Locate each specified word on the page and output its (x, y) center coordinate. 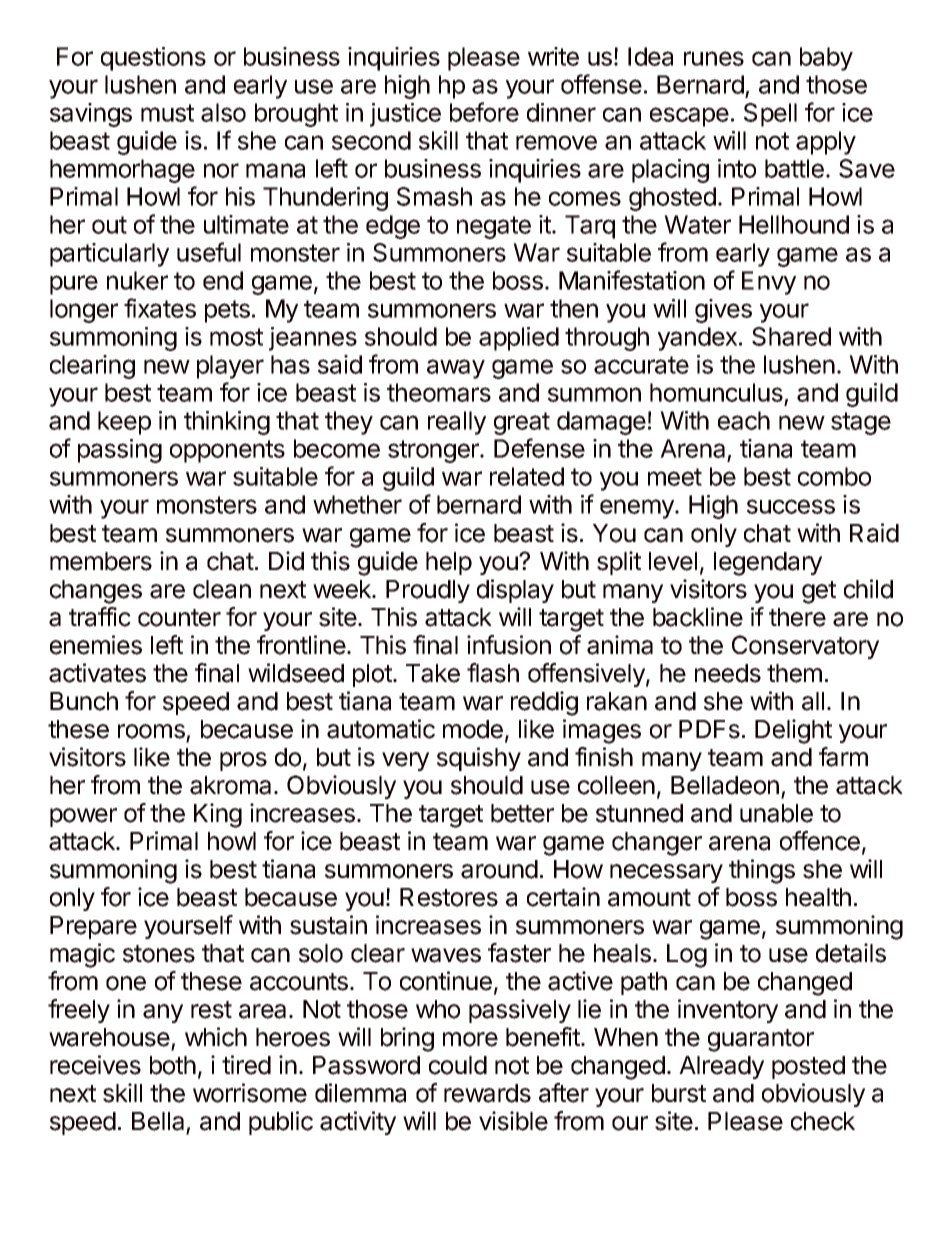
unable (776, 813)
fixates (160, 308)
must (167, 113)
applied (519, 339)
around (499, 869)
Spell (770, 115)
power (83, 817)
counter (179, 618)
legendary (768, 564)
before (484, 112)
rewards (487, 1093)
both (173, 1065)
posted (808, 1067)
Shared (791, 336)
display (515, 591)
